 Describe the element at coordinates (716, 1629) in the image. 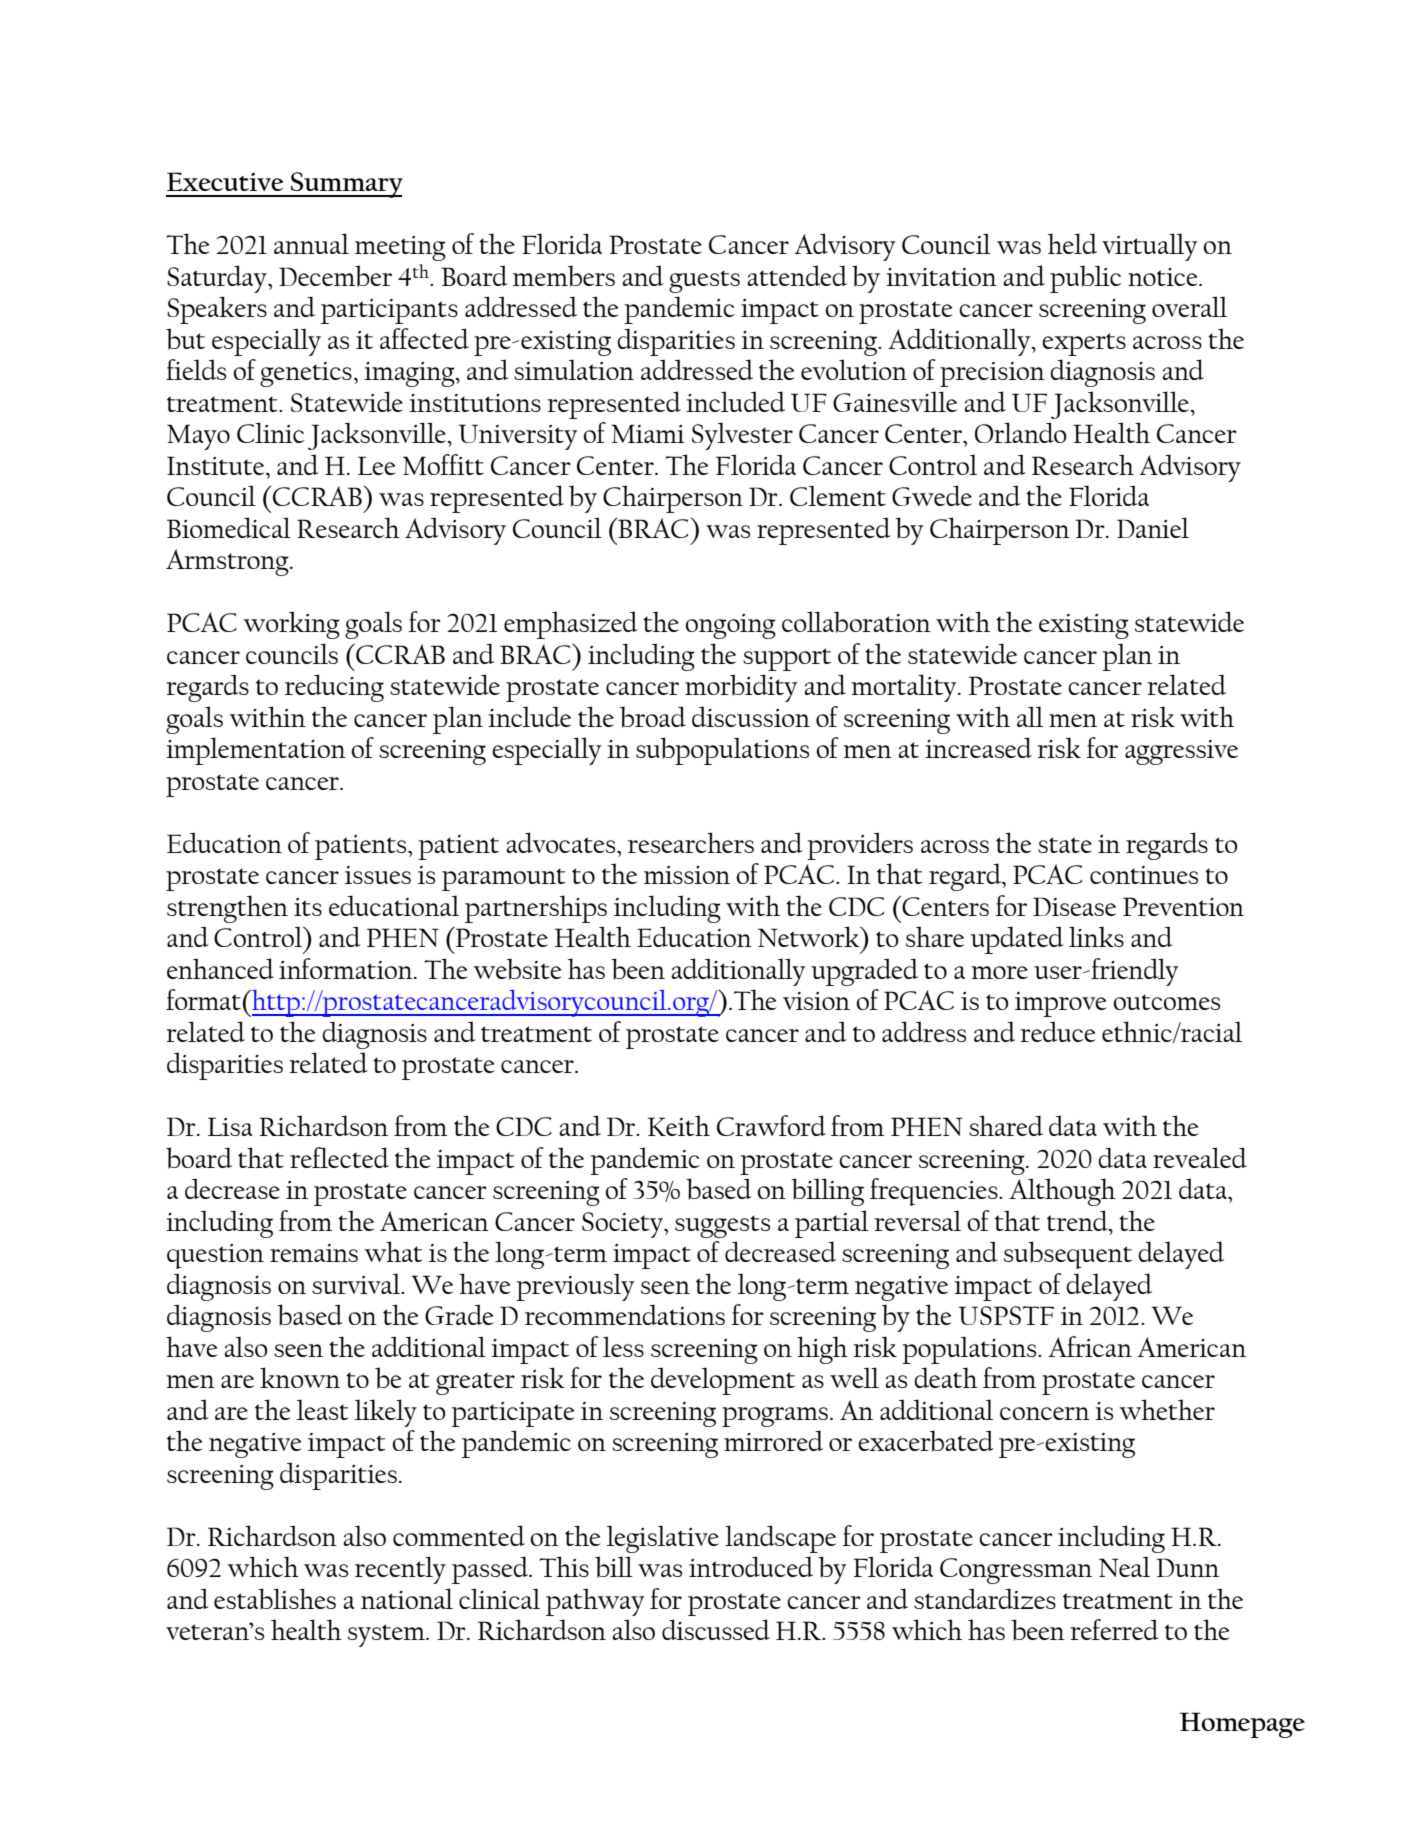

I see `discussed` at that location.
